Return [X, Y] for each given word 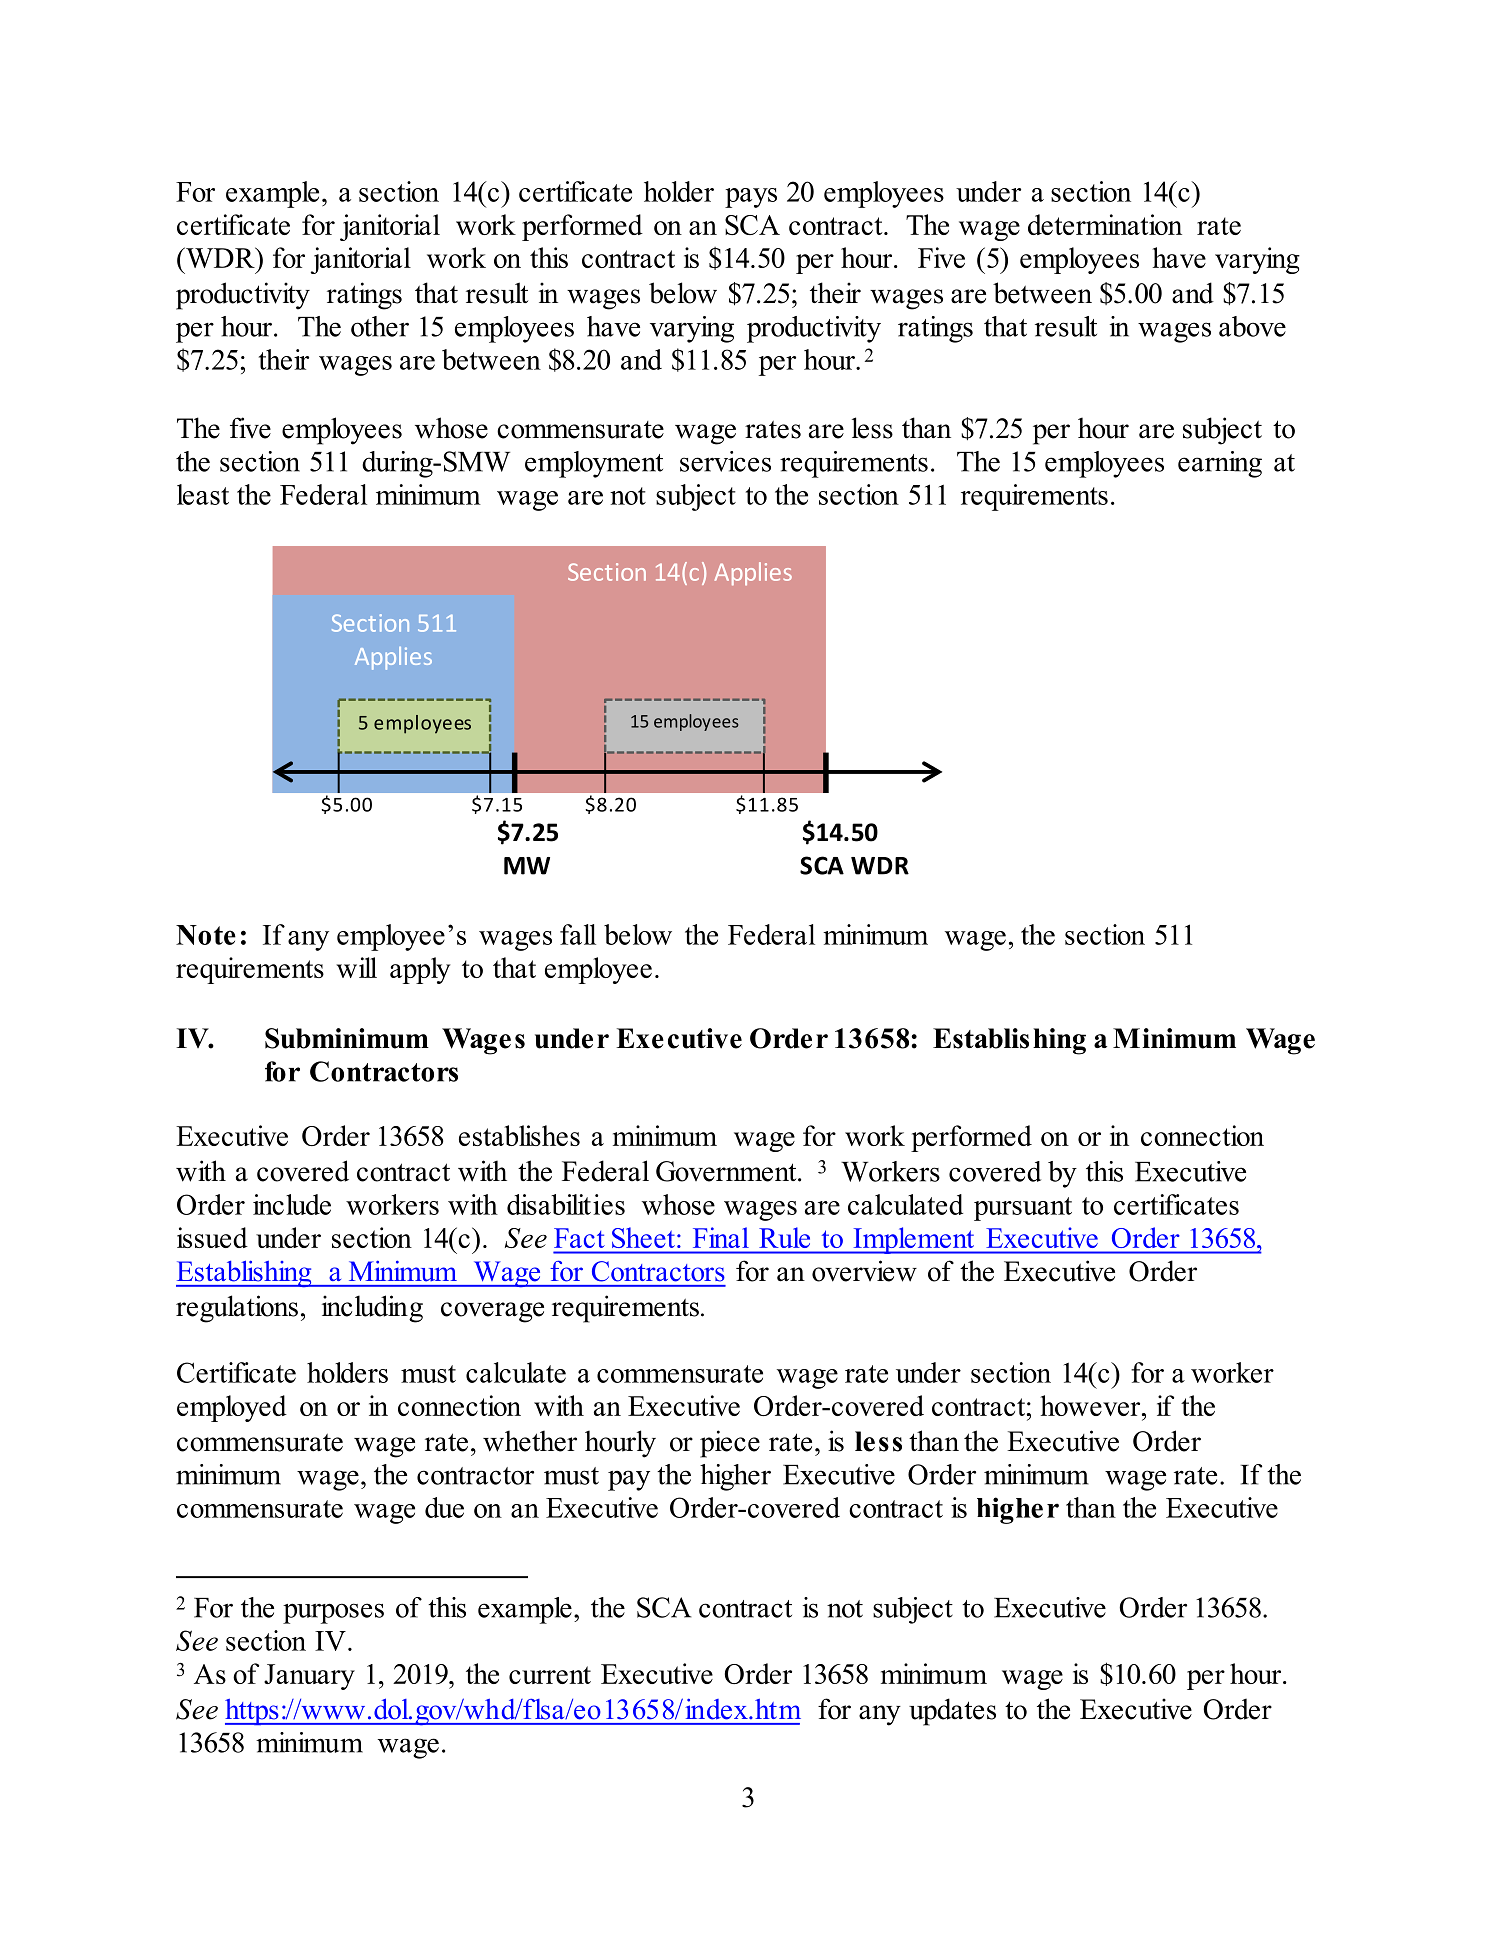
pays [751, 198]
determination [1105, 224]
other [380, 326]
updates [952, 1712]
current [550, 1675]
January [309, 1677]
